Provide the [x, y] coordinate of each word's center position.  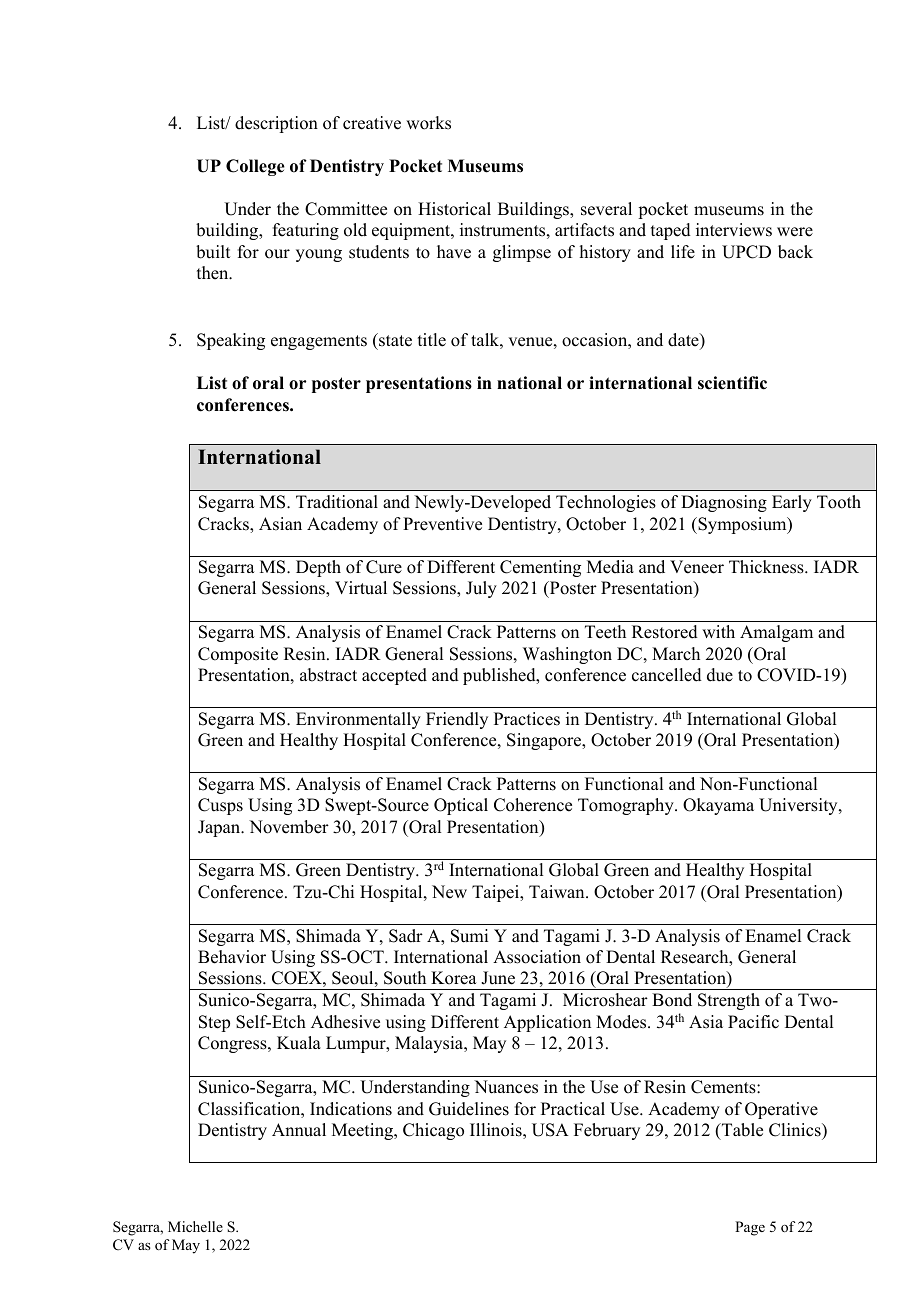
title [432, 340]
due [720, 675]
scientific [732, 383]
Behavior [232, 957]
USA [550, 1130]
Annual [299, 1130]
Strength [729, 1001]
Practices [527, 719]
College [255, 167]
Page [750, 1228]
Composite [238, 655]
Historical [454, 209]
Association [537, 957]
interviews [734, 230]
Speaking [231, 341]
